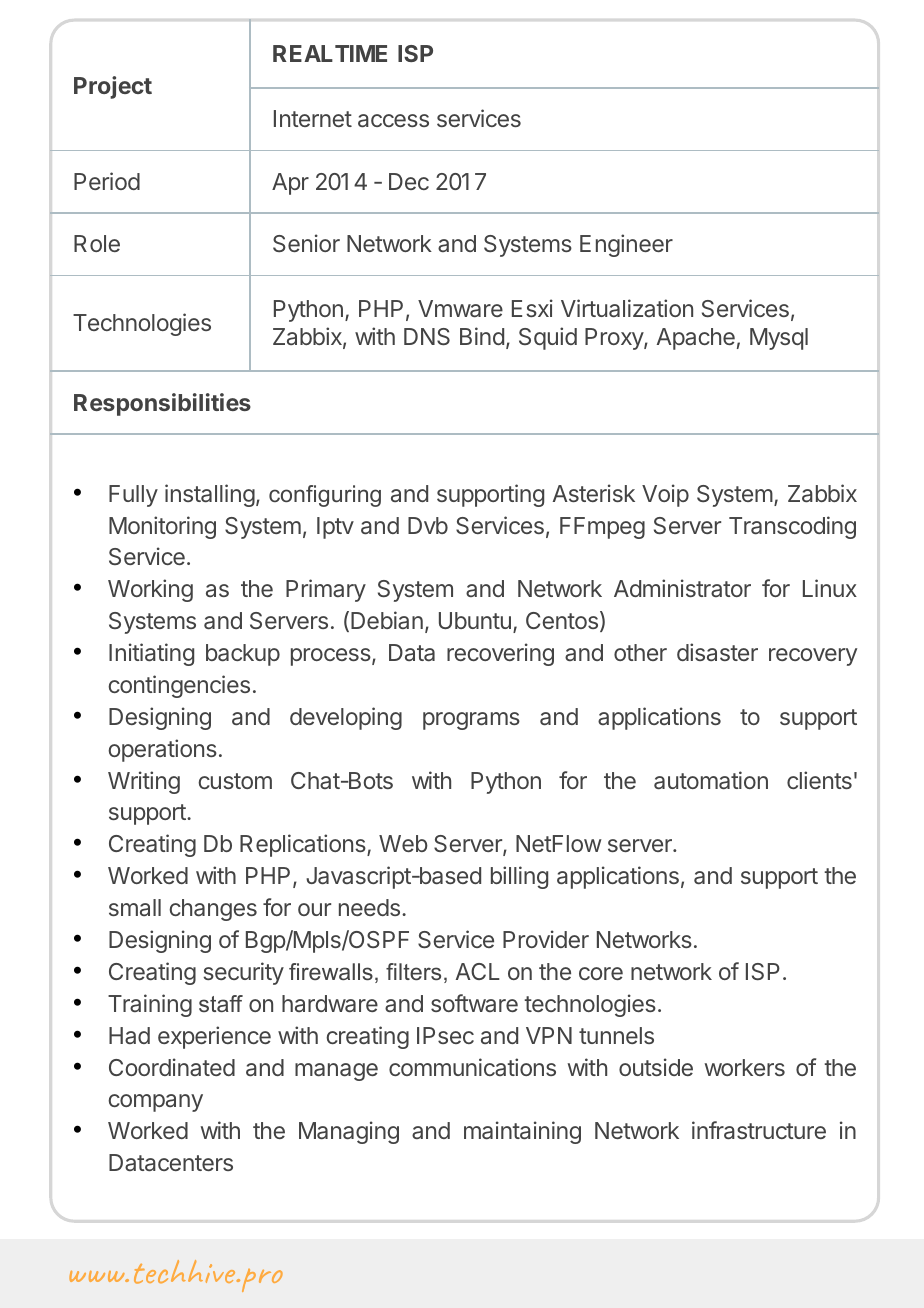 The image size is (924, 1308). What do you see at coordinates (155, 1103) in the screenshot?
I see `company` at bounding box center [155, 1103].
